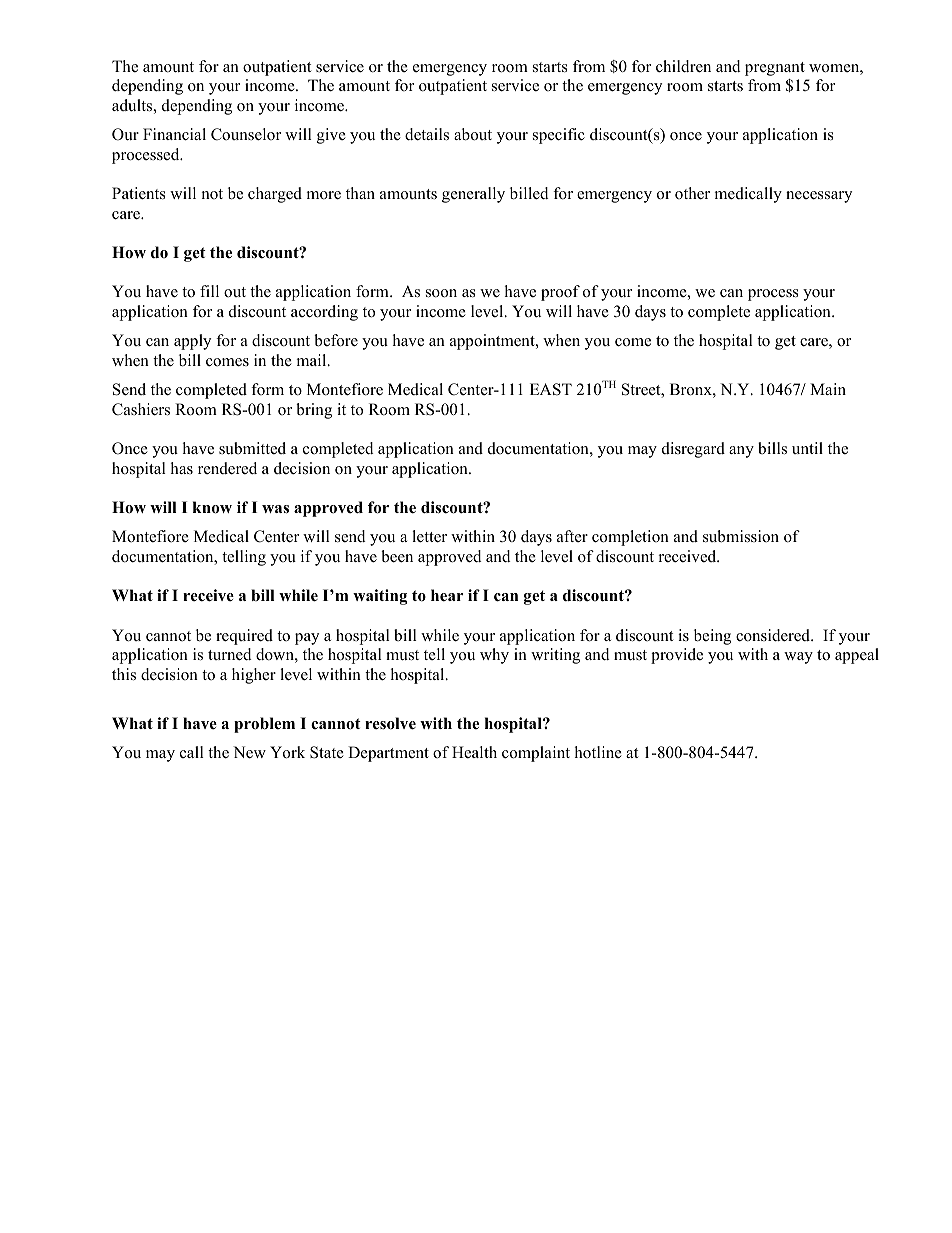  What do you see at coordinates (212, 507) in the image?
I see `know` at bounding box center [212, 507].
